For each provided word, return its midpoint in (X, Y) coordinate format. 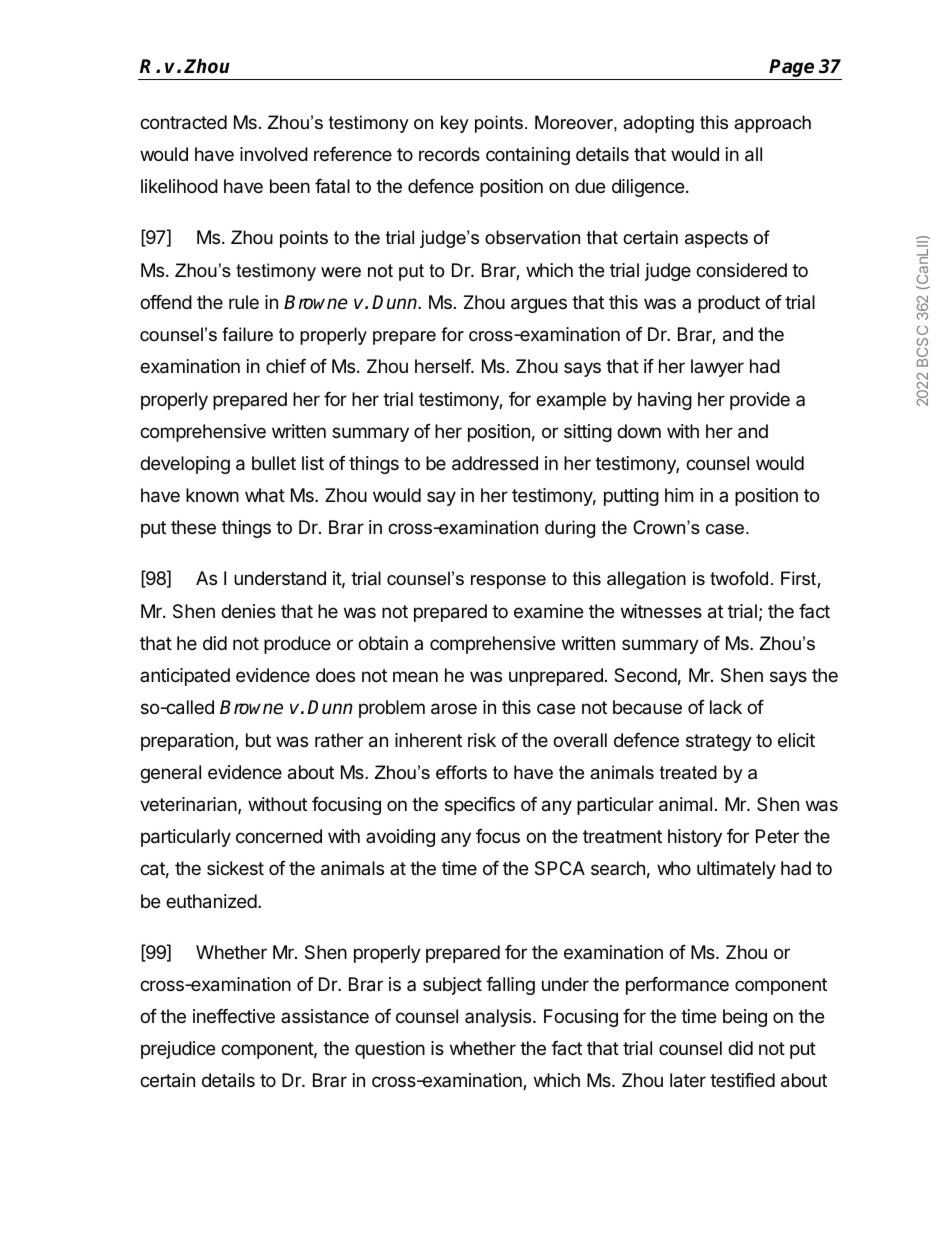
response (508, 582)
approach (772, 124)
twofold (739, 578)
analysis (499, 1018)
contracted (183, 122)
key (455, 124)
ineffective (234, 1016)
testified (742, 1080)
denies (248, 611)
